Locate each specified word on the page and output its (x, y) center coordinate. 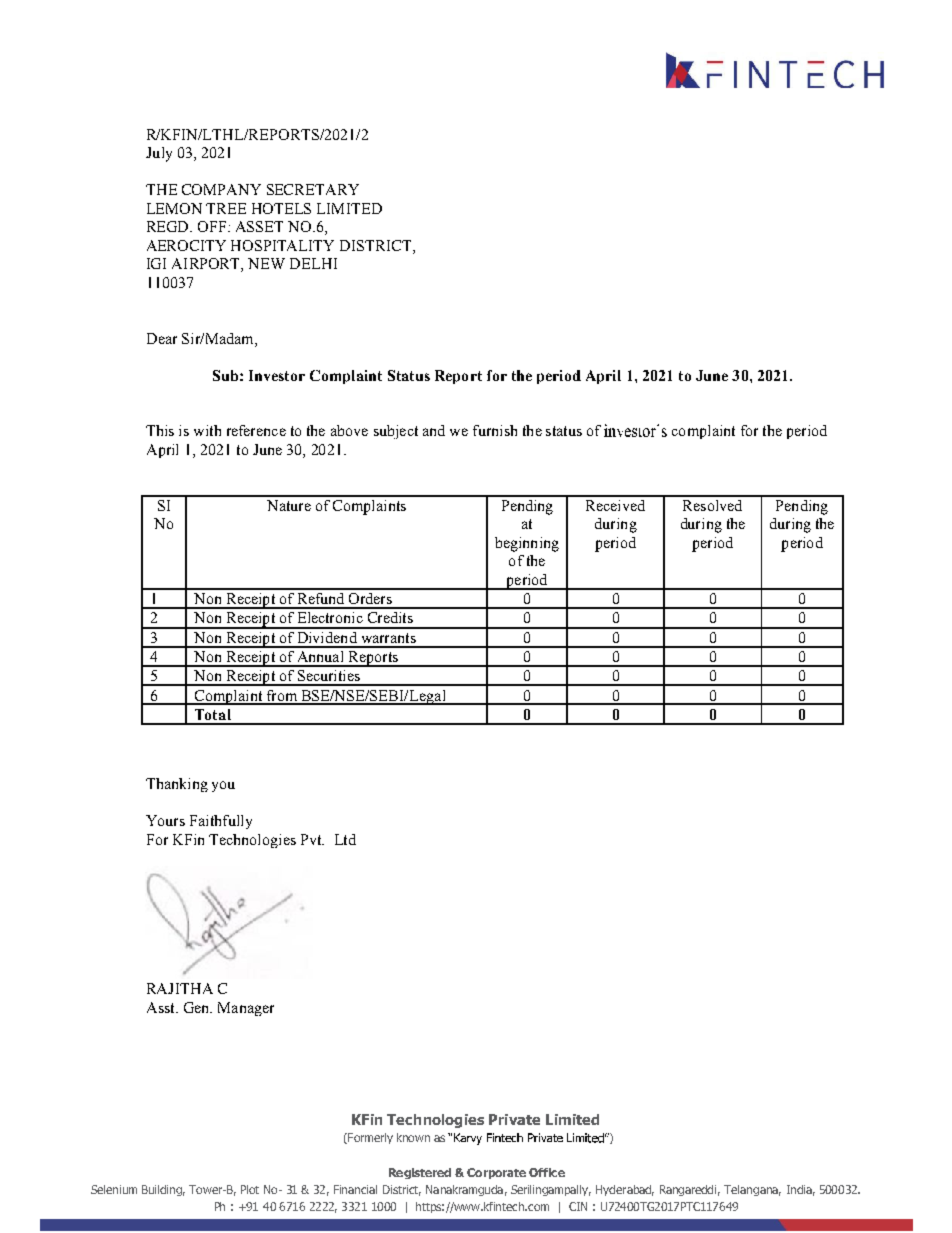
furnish (495, 430)
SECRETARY (313, 189)
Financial (355, 1189)
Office (547, 1172)
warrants (389, 638)
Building (163, 1190)
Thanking (177, 785)
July (159, 154)
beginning (527, 544)
